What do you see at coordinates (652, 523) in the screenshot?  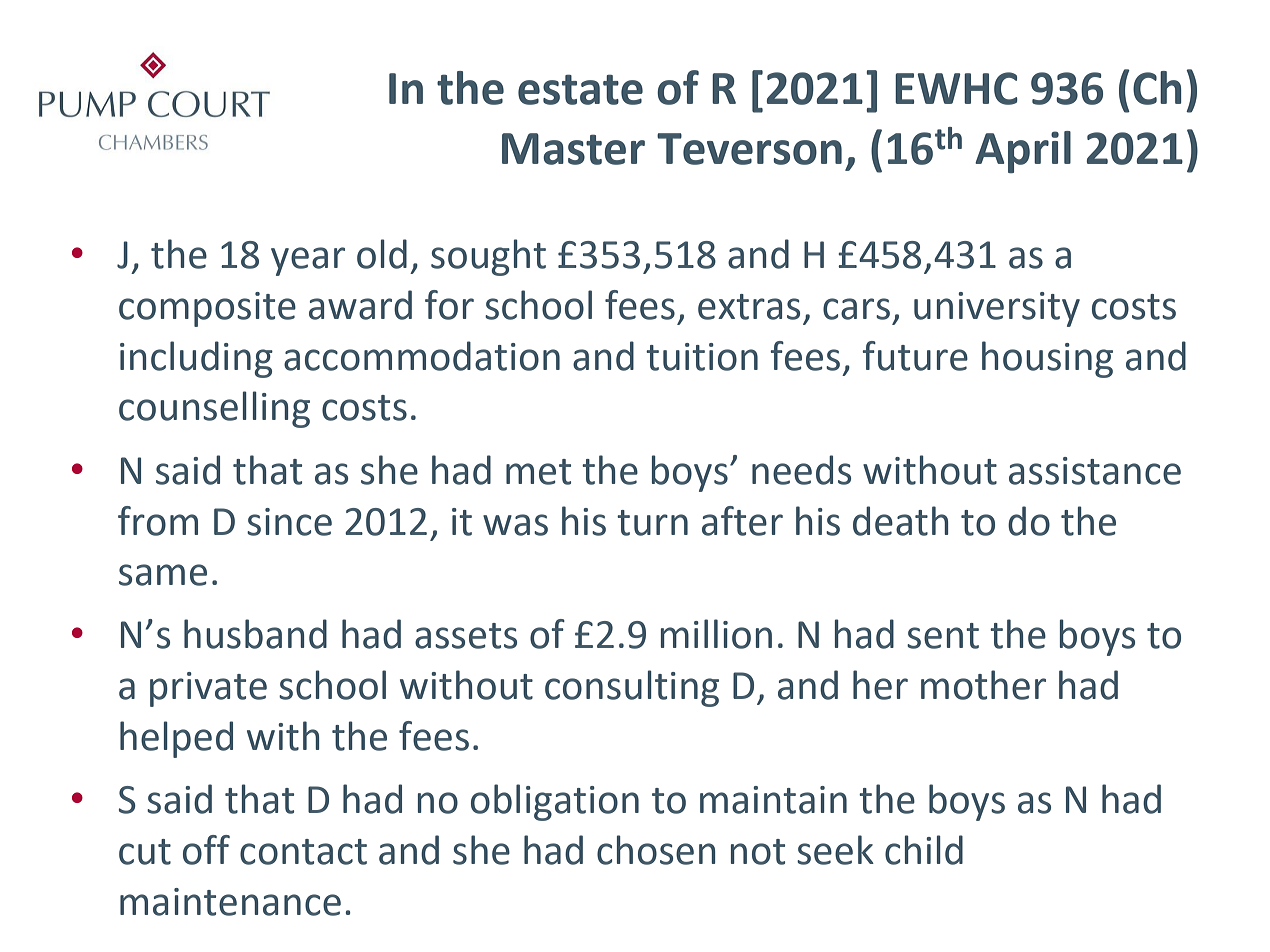 I see `turn` at bounding box center [652, 523].
